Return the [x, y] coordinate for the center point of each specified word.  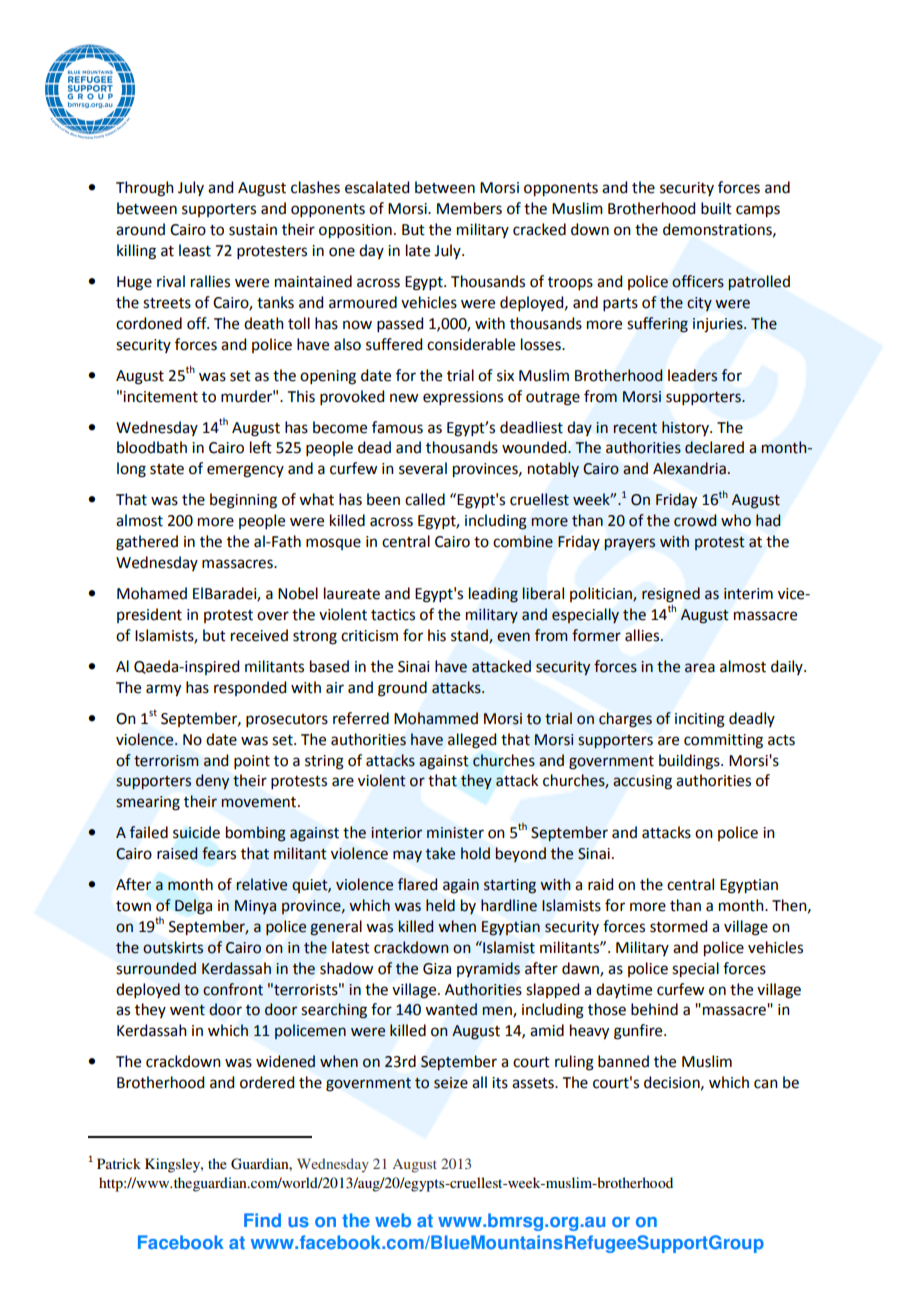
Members [469, 208]
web [393, 1220]
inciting [700, 720]
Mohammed [436, 718]
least [195, 250]
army [163, 690]
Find [262, 1220]
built [716, 208]
